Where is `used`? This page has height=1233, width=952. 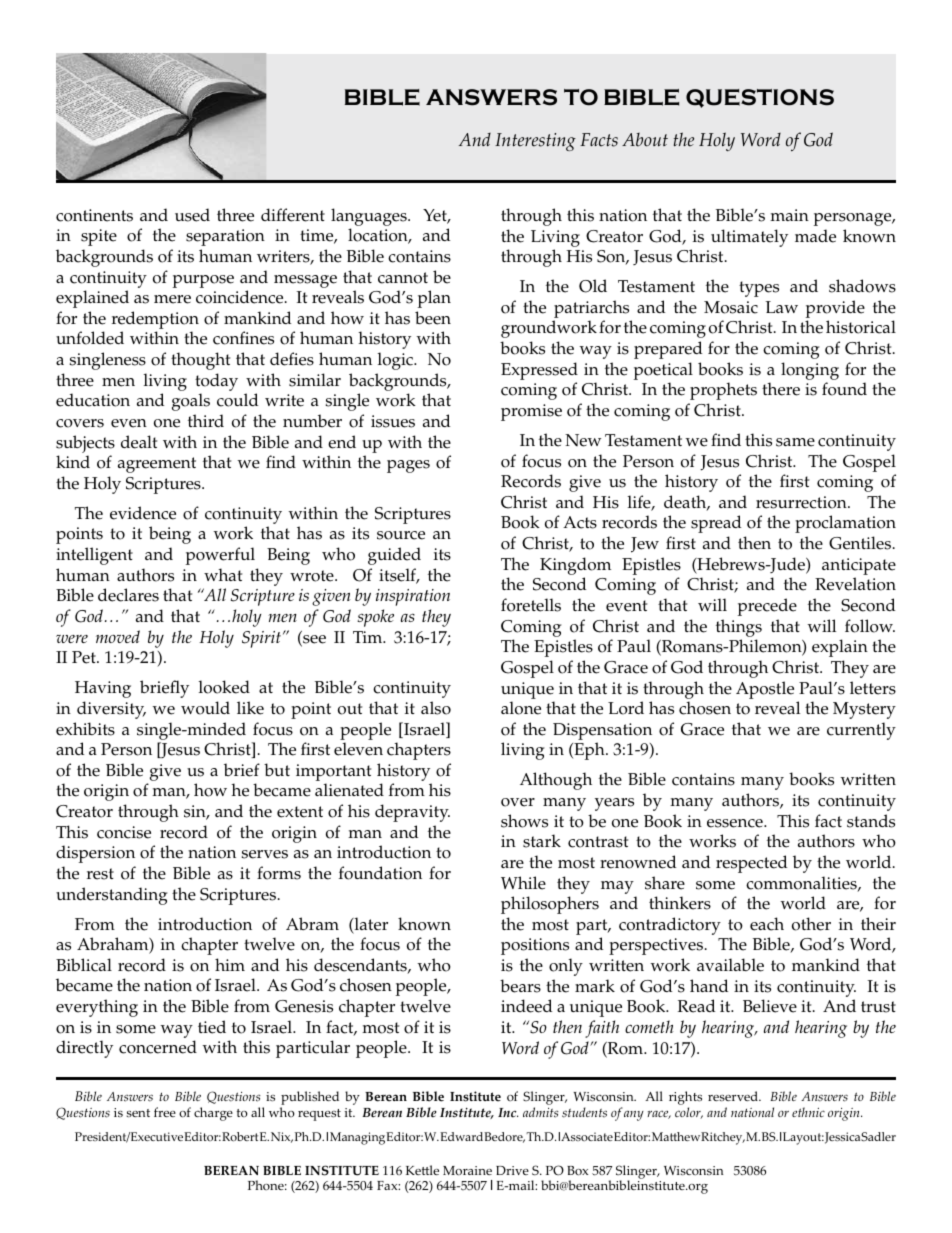
used is located at coordinates (192, 215).
